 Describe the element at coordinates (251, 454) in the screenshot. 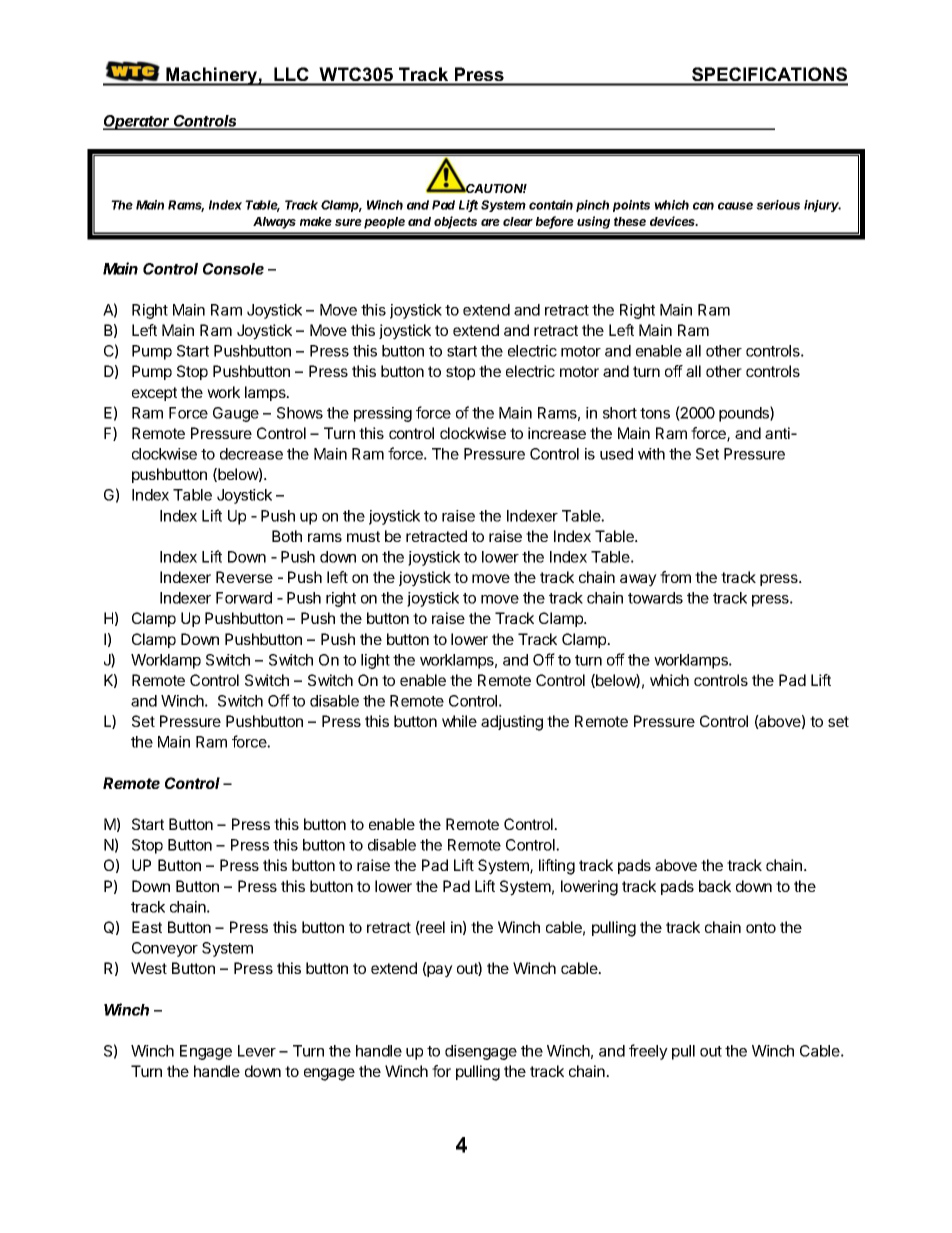

I see `decrease` at that location.
